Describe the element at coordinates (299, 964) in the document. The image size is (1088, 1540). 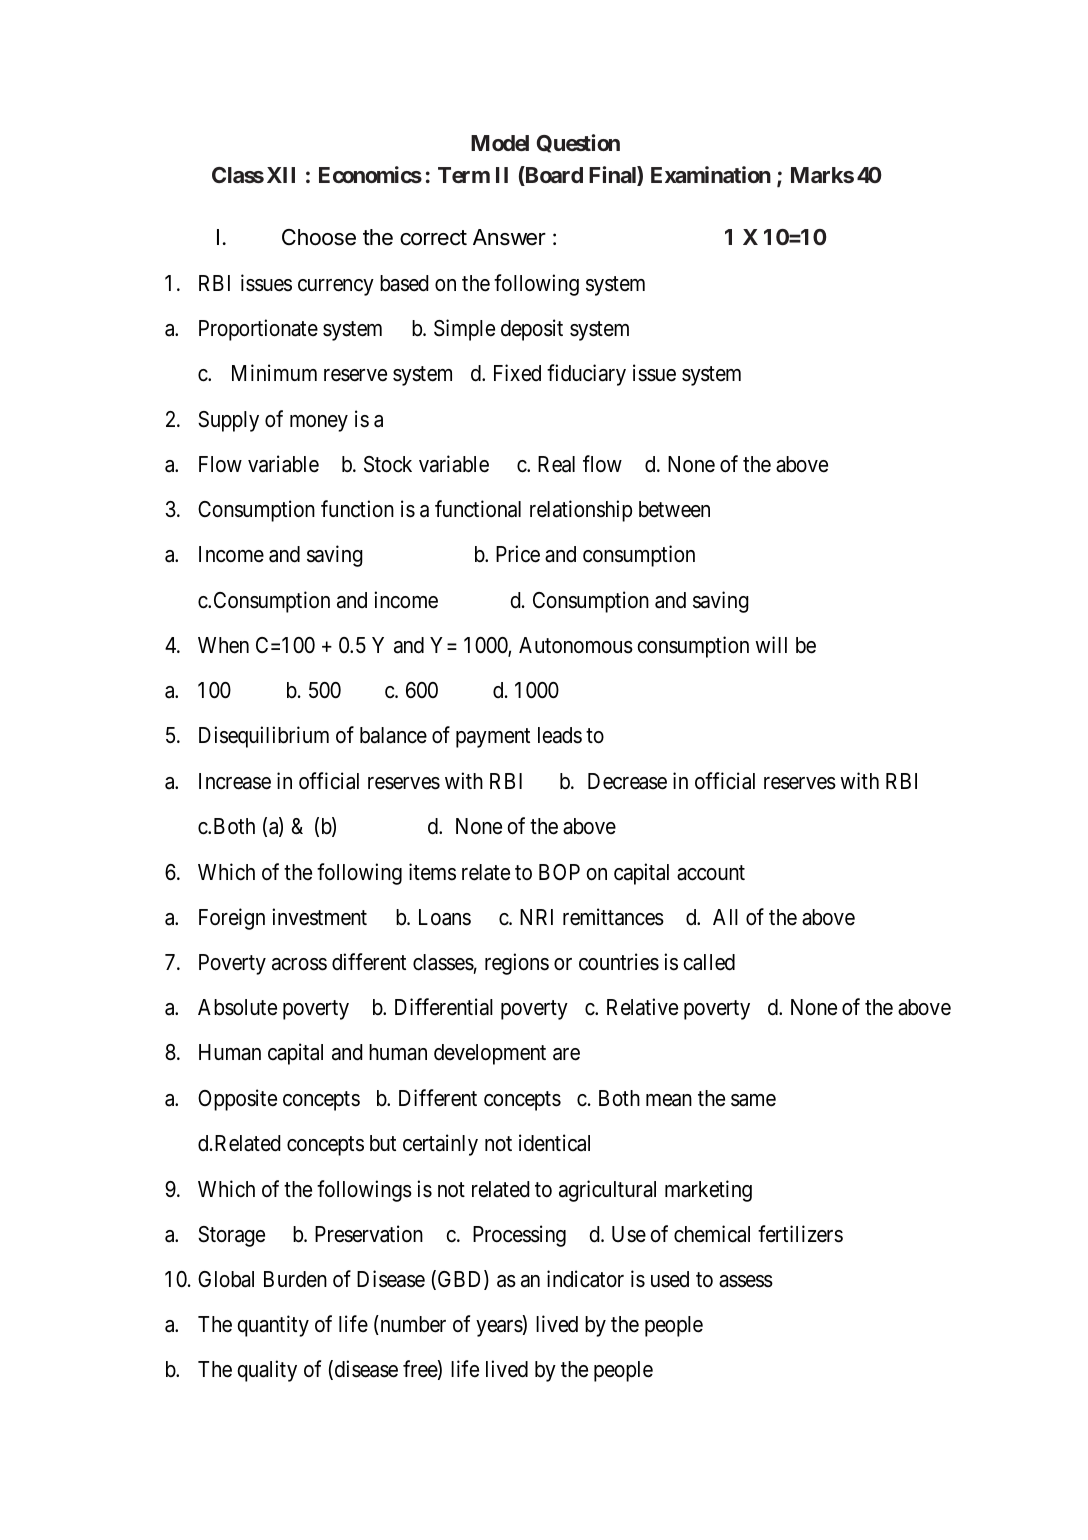
I see `across` at that location.
